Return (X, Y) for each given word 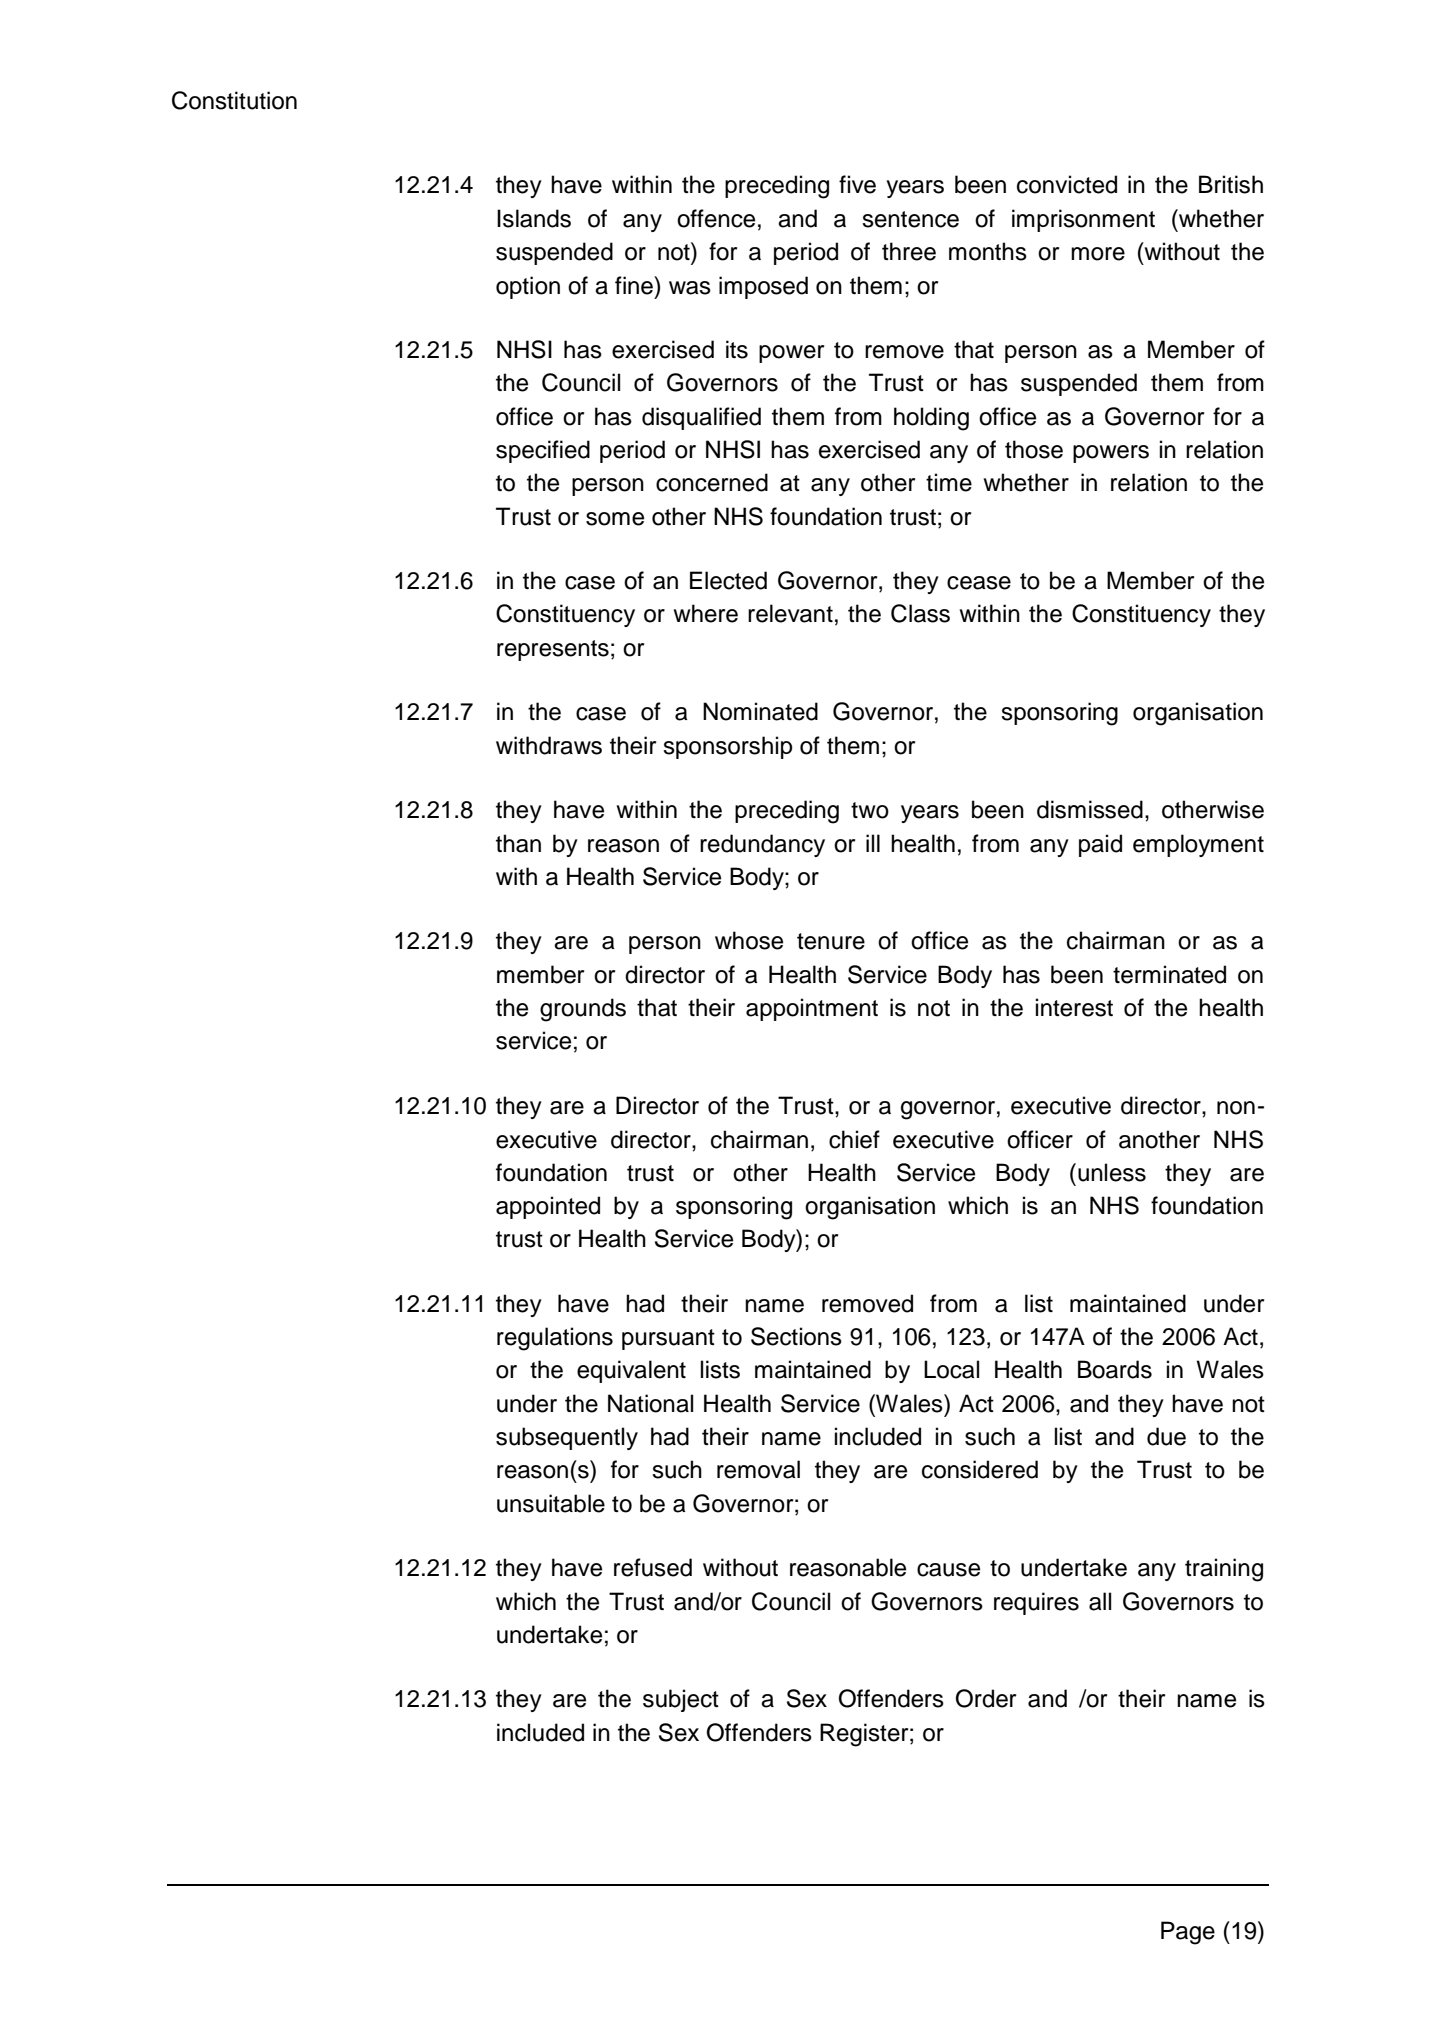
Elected (728, 580)
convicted (1067, 184)
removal (758, 1469)
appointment (812, 1009)
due (1166, 1436)
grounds (583, 1010)
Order (986, 1698)
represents (553, 650)
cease (979, 583)
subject (681, 1700)
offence (716, 218)
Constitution (234, 100)
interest (1074, 1007)
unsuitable (551, 1503)
